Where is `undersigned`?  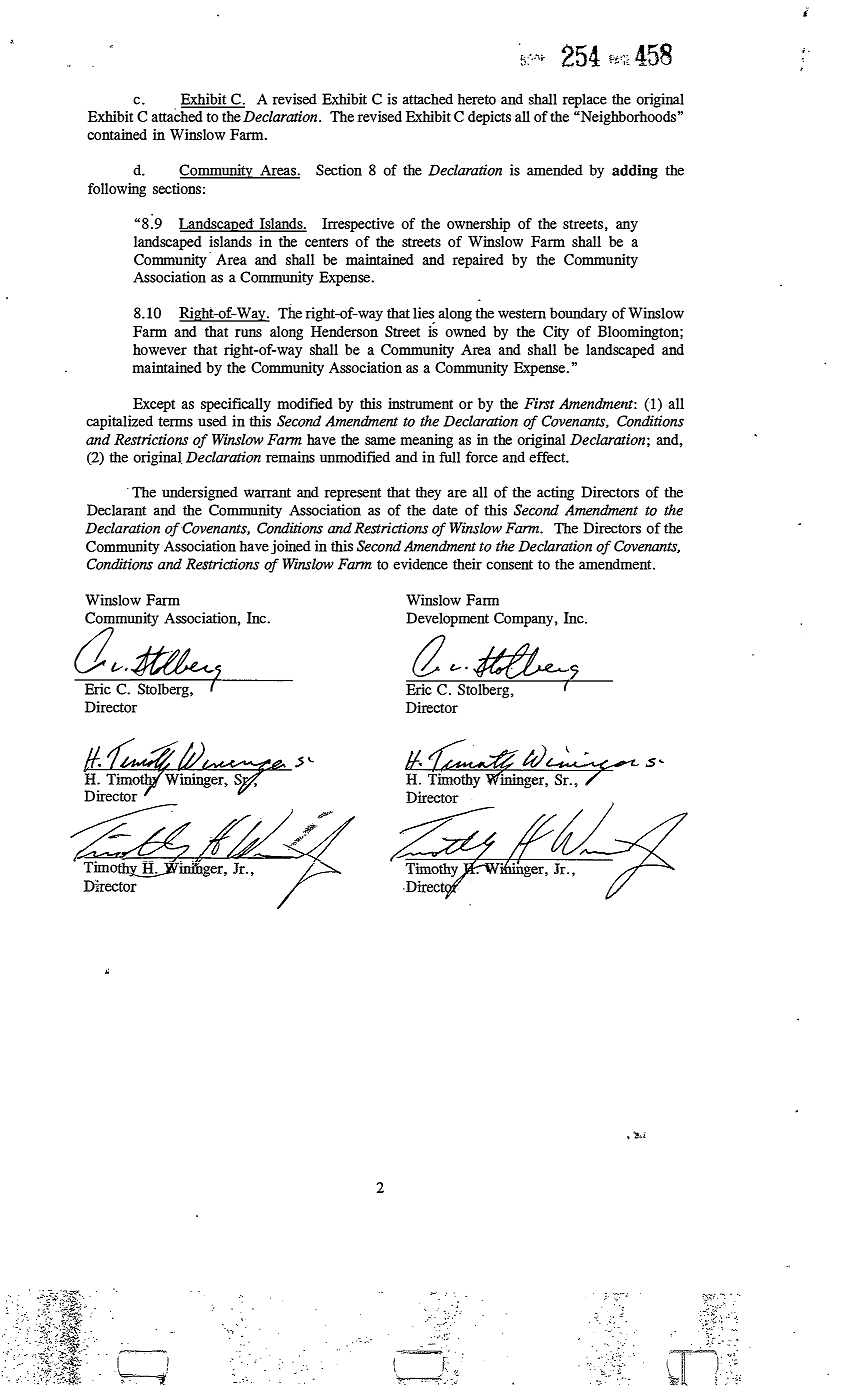
undersigned is located at coordinates (200, 493).
